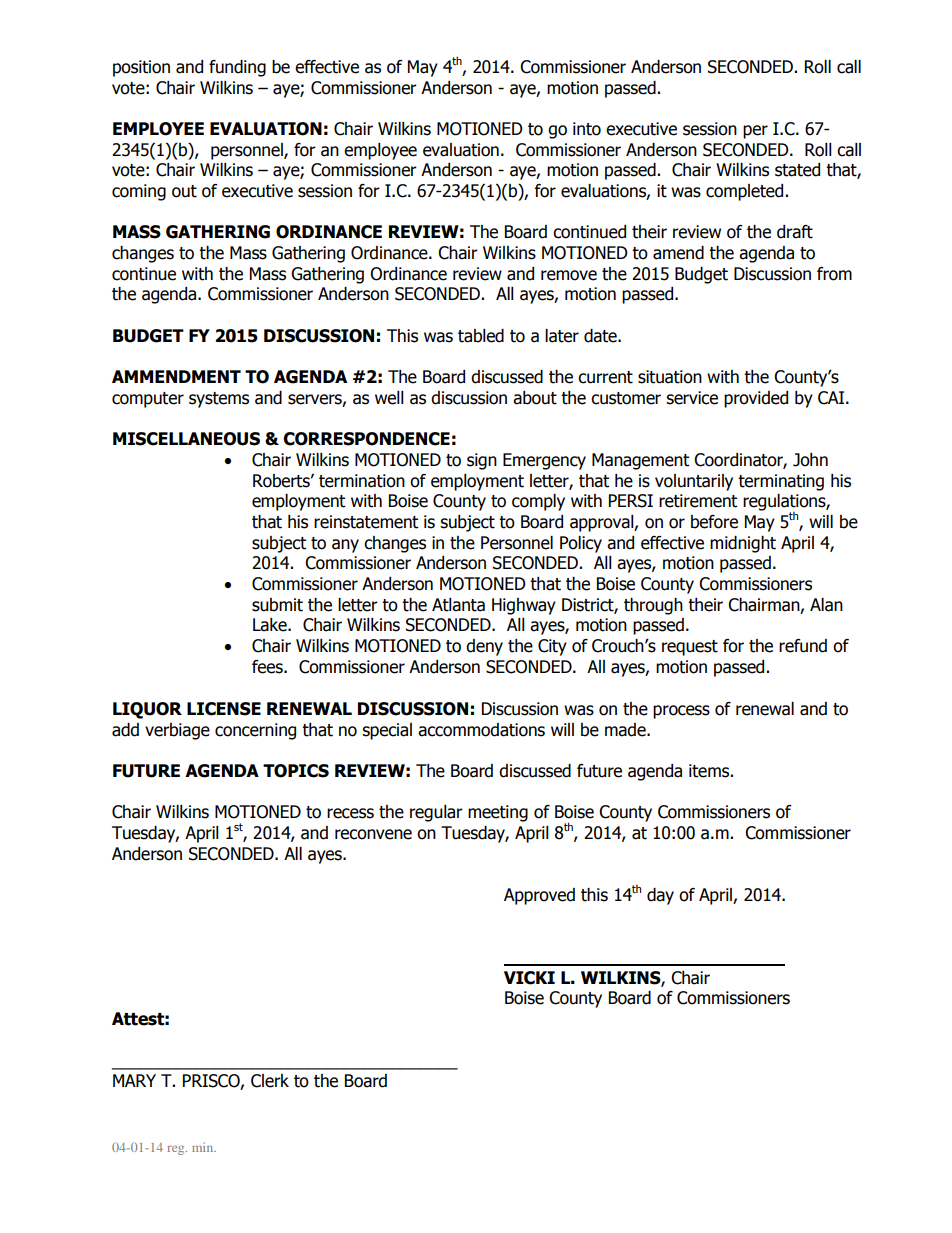  I want to click on funding, so click(237, 68).
